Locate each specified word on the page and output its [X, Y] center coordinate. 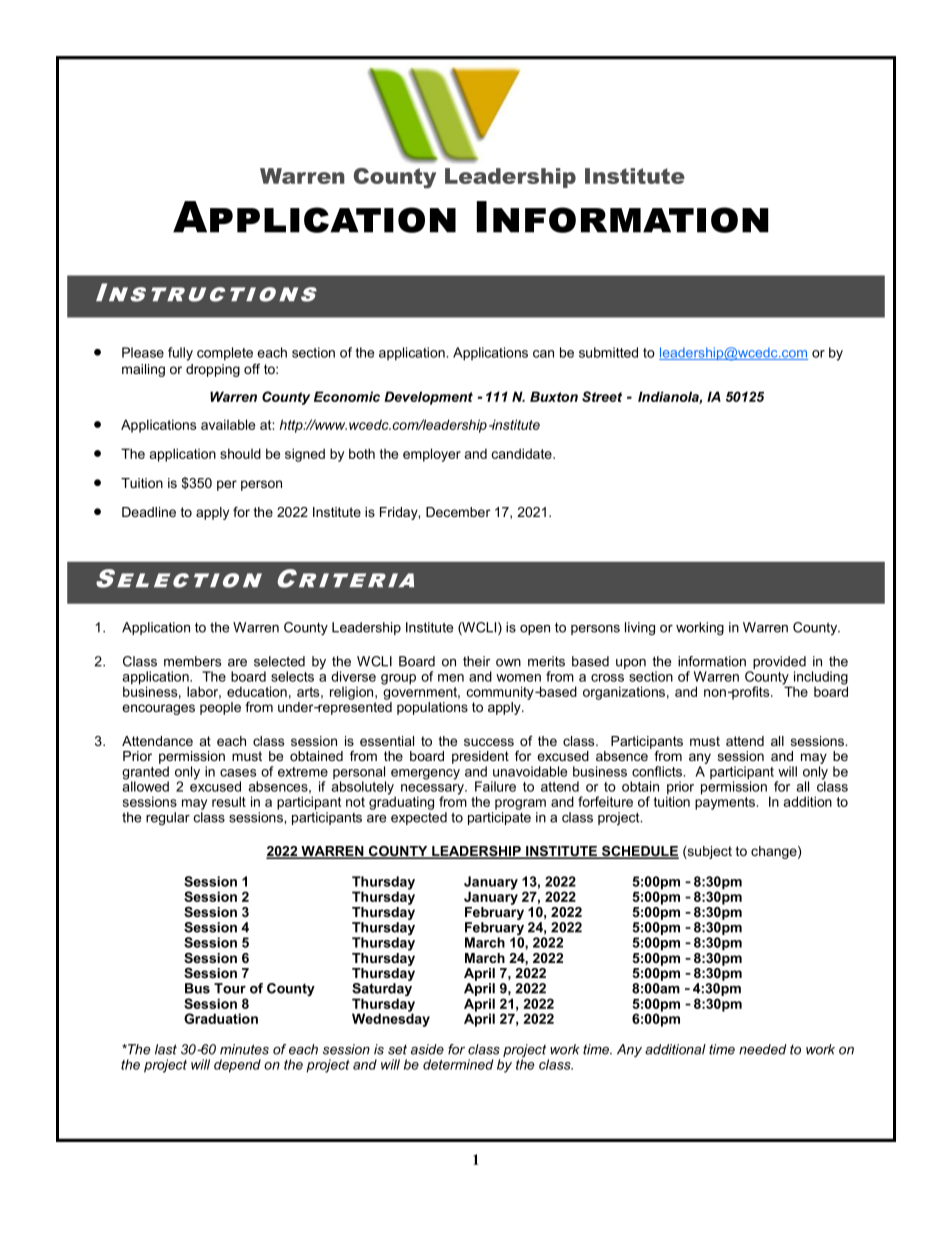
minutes [244, 1049]
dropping [213, 370]
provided [778, 664]
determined [458, 1064]
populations [432, 708]
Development [428, 398]
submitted [608, 352]
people [220, 708]
